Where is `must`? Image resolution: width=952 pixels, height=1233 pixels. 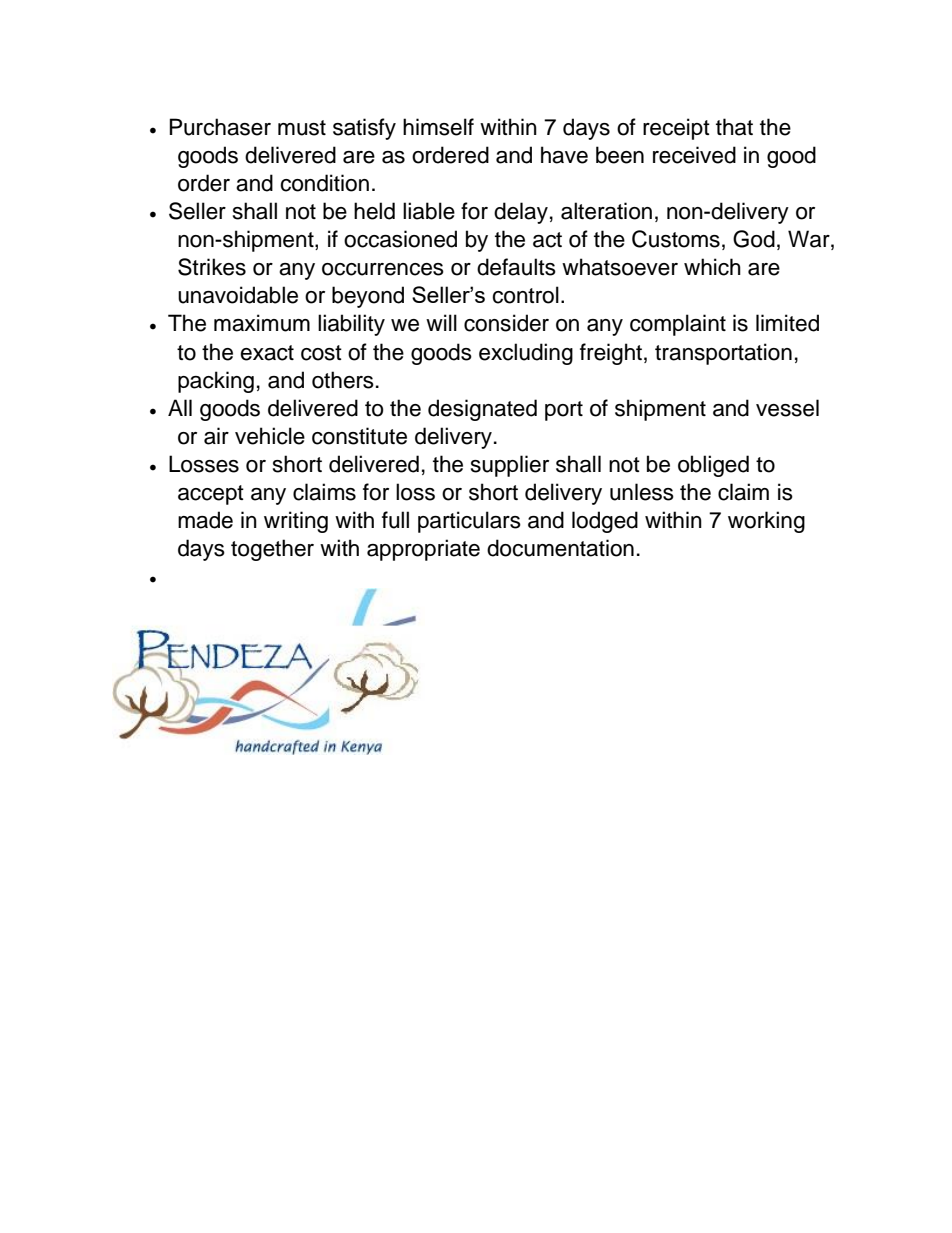 must is located at coordinates (302, 128).
